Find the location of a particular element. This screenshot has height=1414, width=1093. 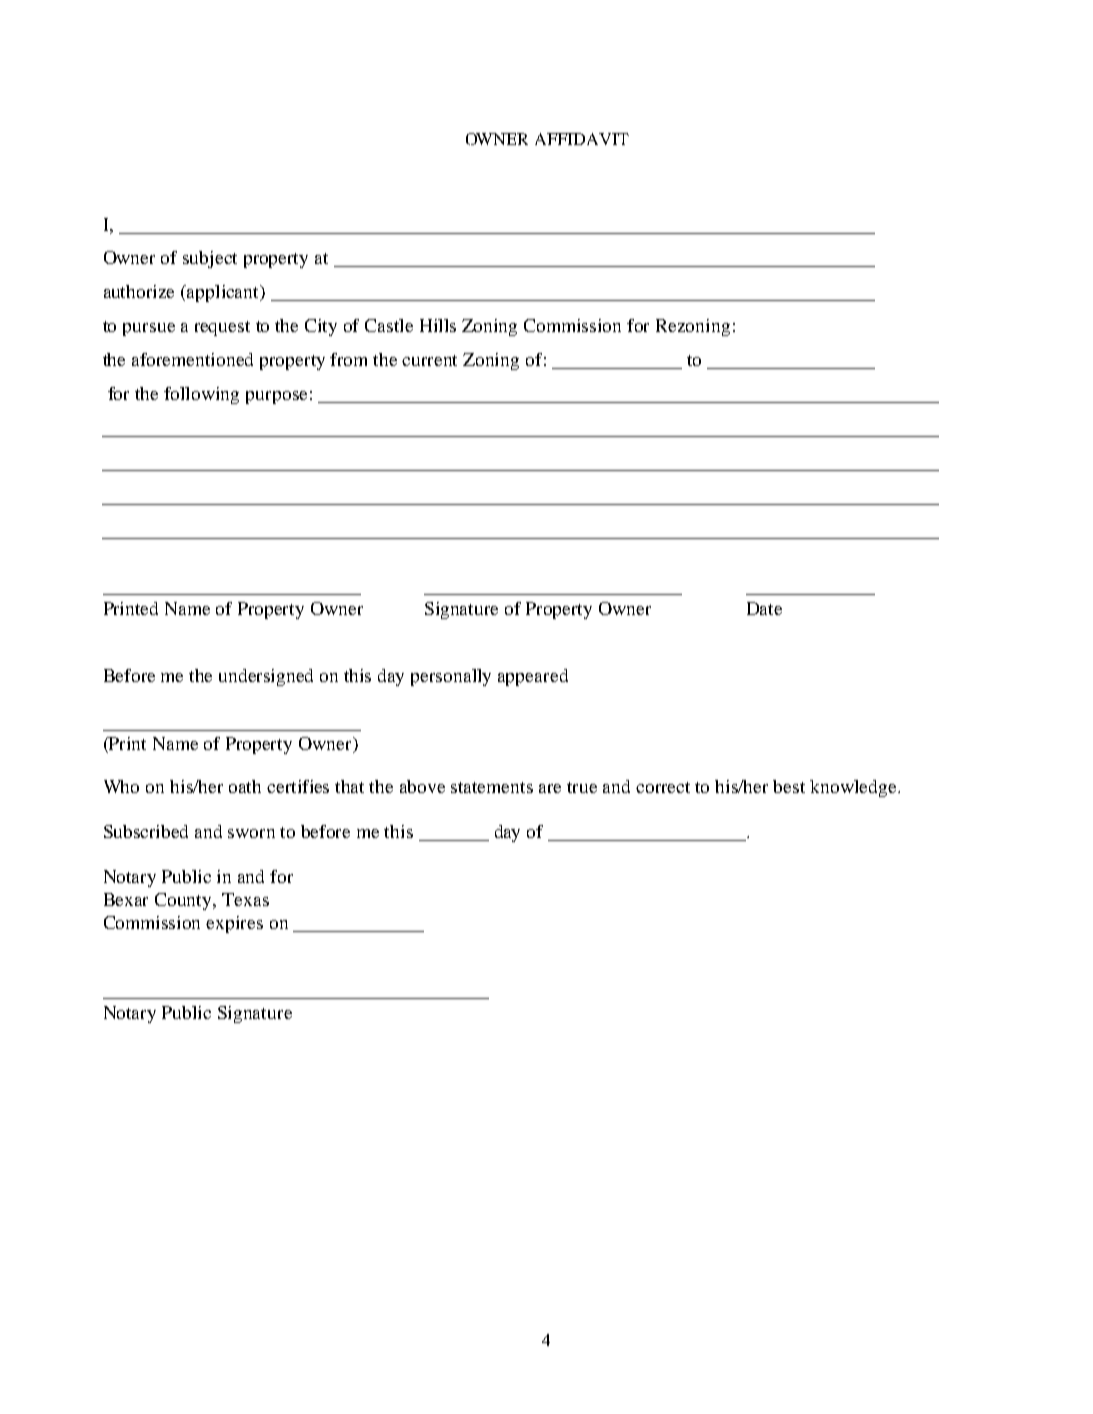

subject is located at coordinates (210, 259).
